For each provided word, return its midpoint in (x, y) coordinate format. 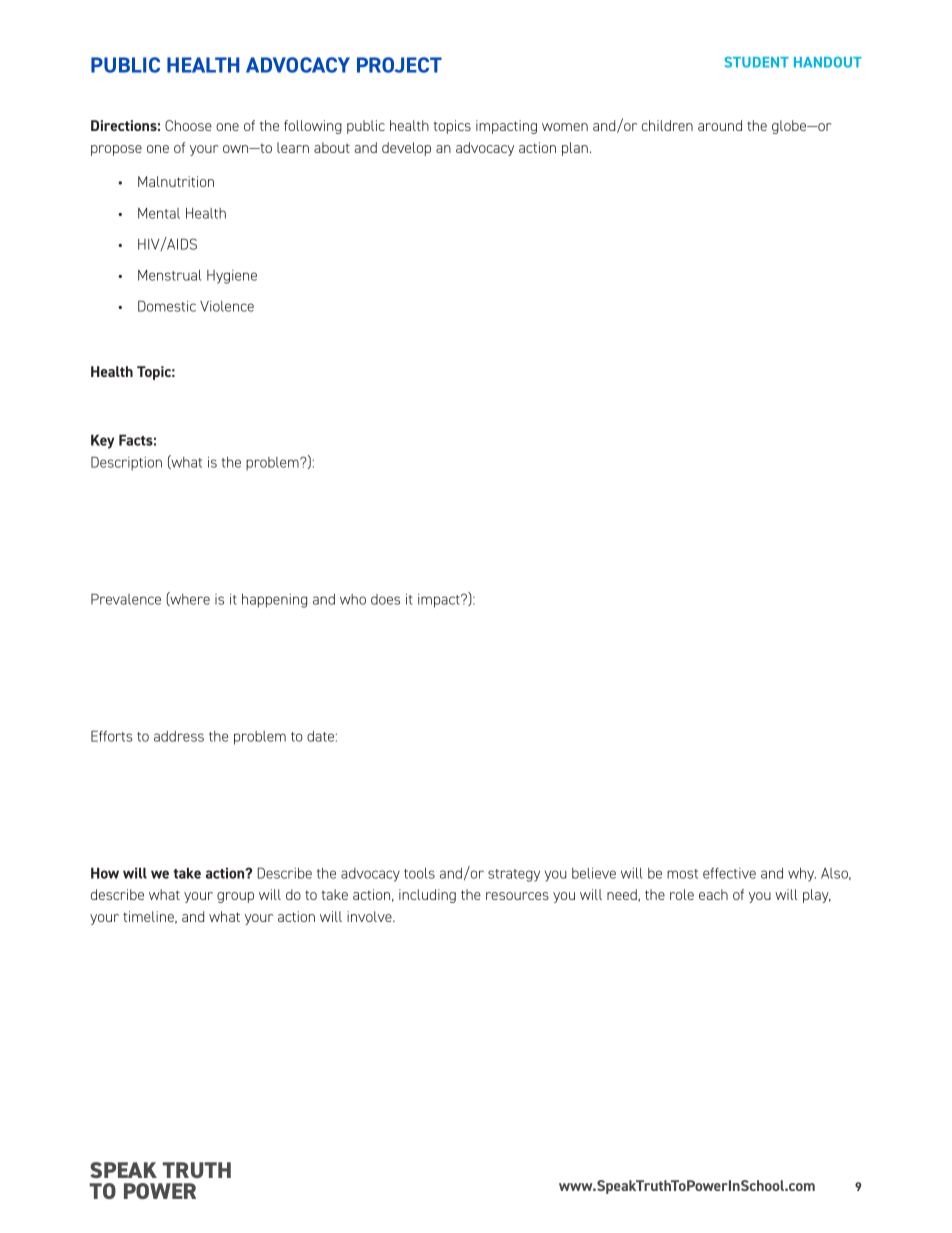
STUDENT (757, 62)
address (179, 736)
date (320, 736)
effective (729, 873)
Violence (227, 306)
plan (575, 149)
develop (406, 149)
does (385, 599)
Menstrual (169, 275)
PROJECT (399, 65)
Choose (188, 125)
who (353, 599)
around (720, 125)
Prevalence (126, 599)
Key (102, 441)
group (235, 897)
